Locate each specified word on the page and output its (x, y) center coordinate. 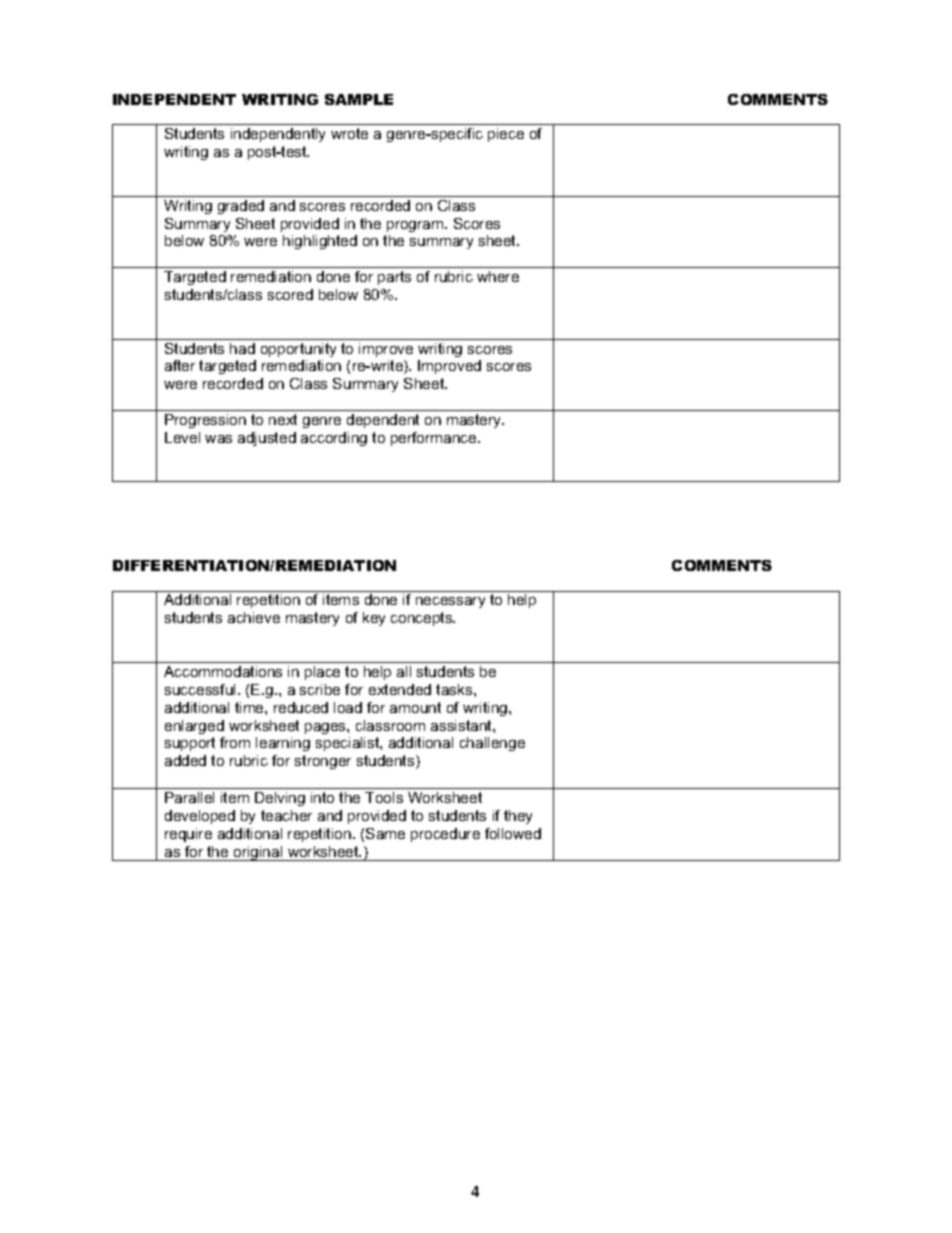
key (374, 619)
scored (290, 294)
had (242, 348)
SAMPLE (359, 99)
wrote (349, 133)
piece (506, 135)
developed (200, 817)
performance (435, 439)
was (218, 439)
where (498, 276)
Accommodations (223, 671)
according (334, 439)
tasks (455, 689)
